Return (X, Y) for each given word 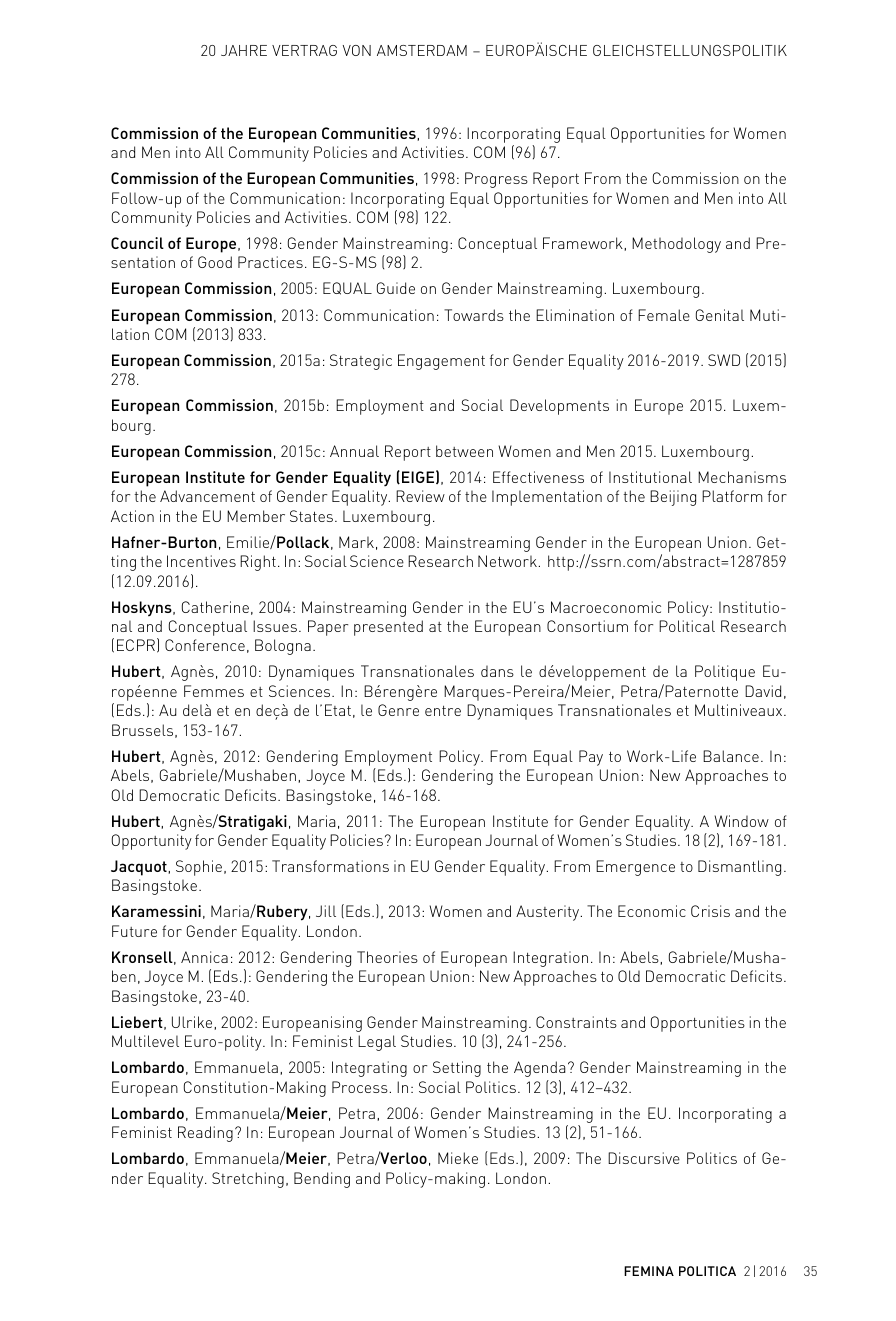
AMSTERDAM (422, 50)
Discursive (644, 1158)
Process (361, 1087)
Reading (205, 1134)
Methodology (676, 245)
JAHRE (244, 50)
